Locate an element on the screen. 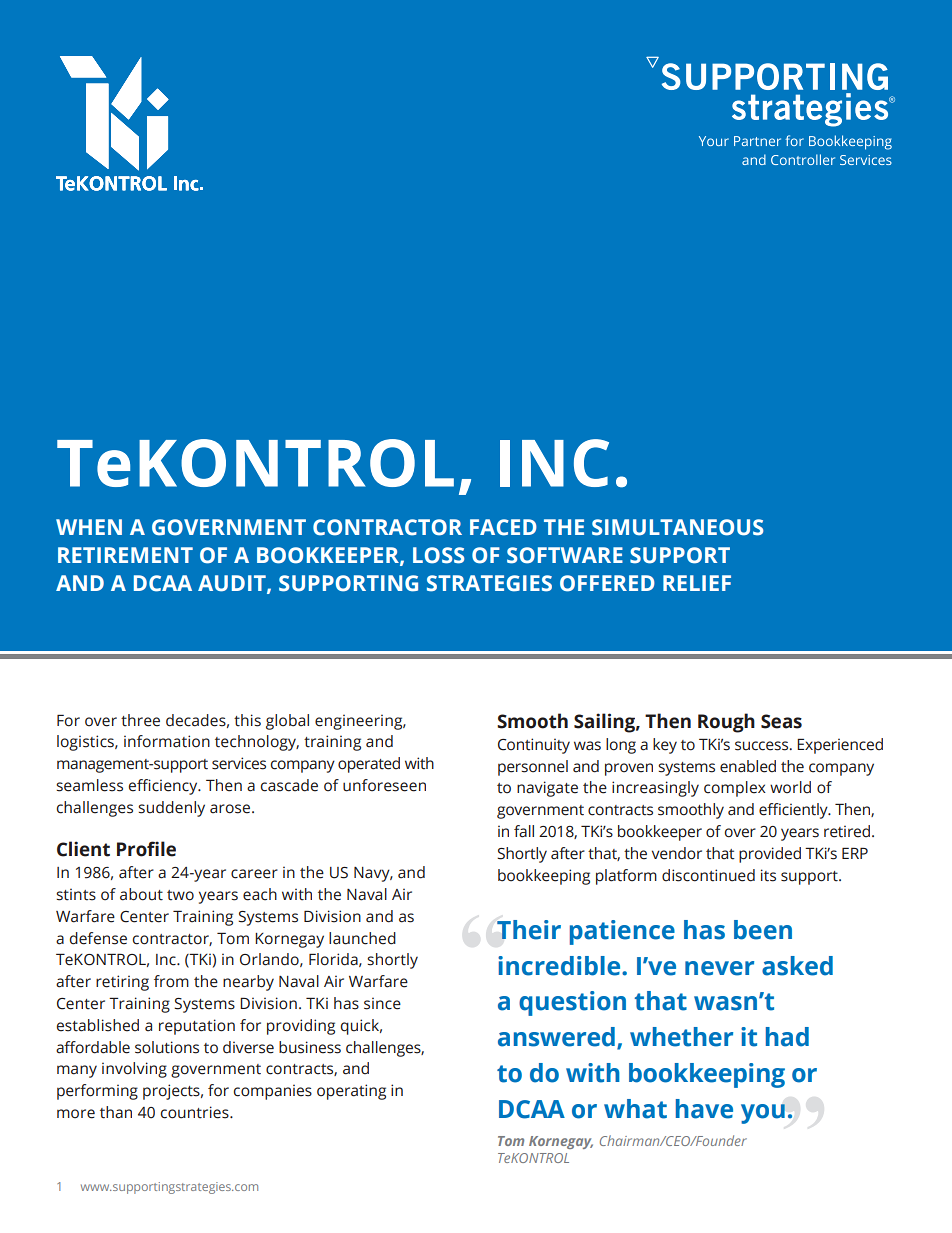 Image resolution: width=952 pixels, height=1233 pixels. fall is located at coordinates (524, 831).
